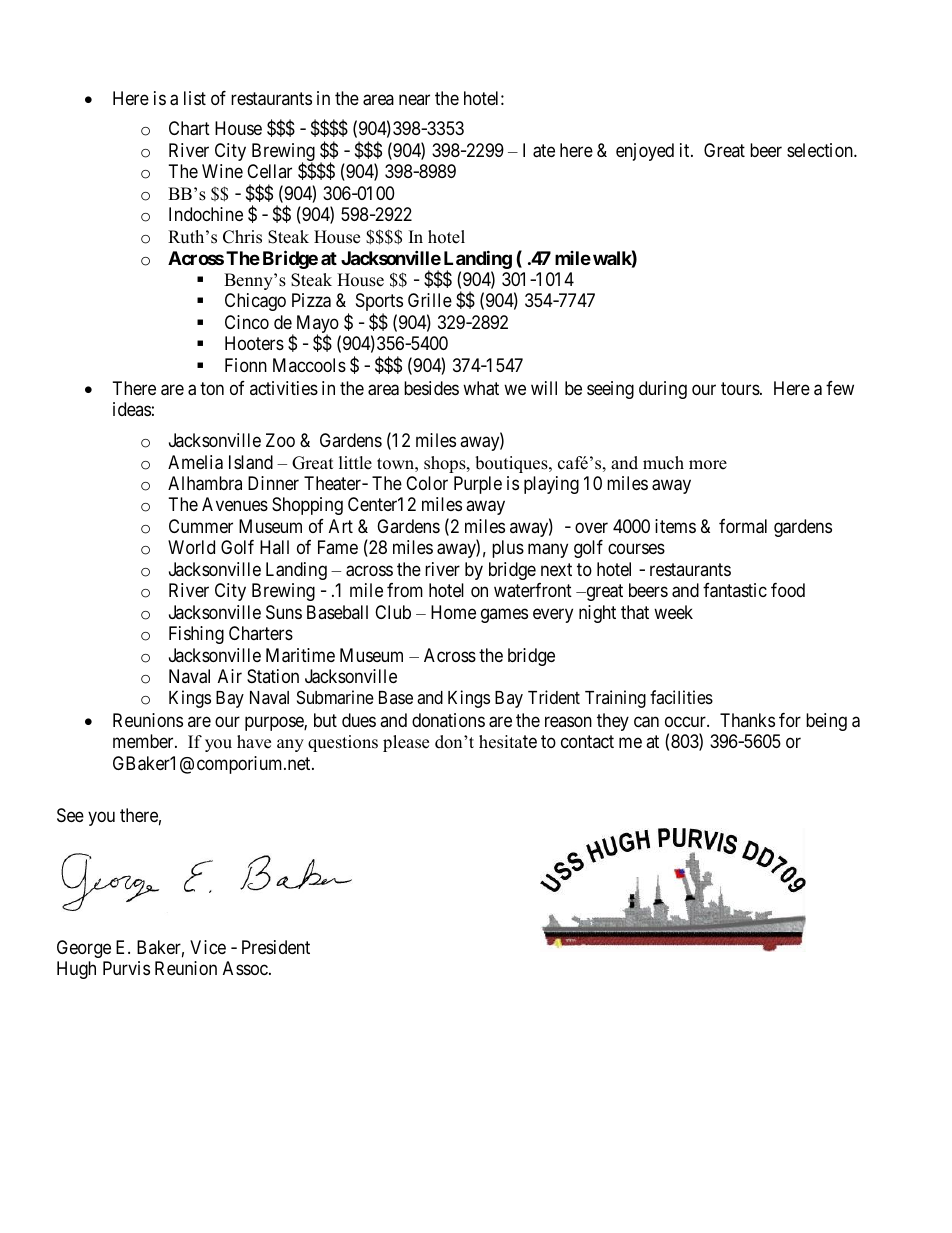 This page has height=1233, width=952. Describe the element at coordinates (448, 720) in the page. I see `donations` at that location.
